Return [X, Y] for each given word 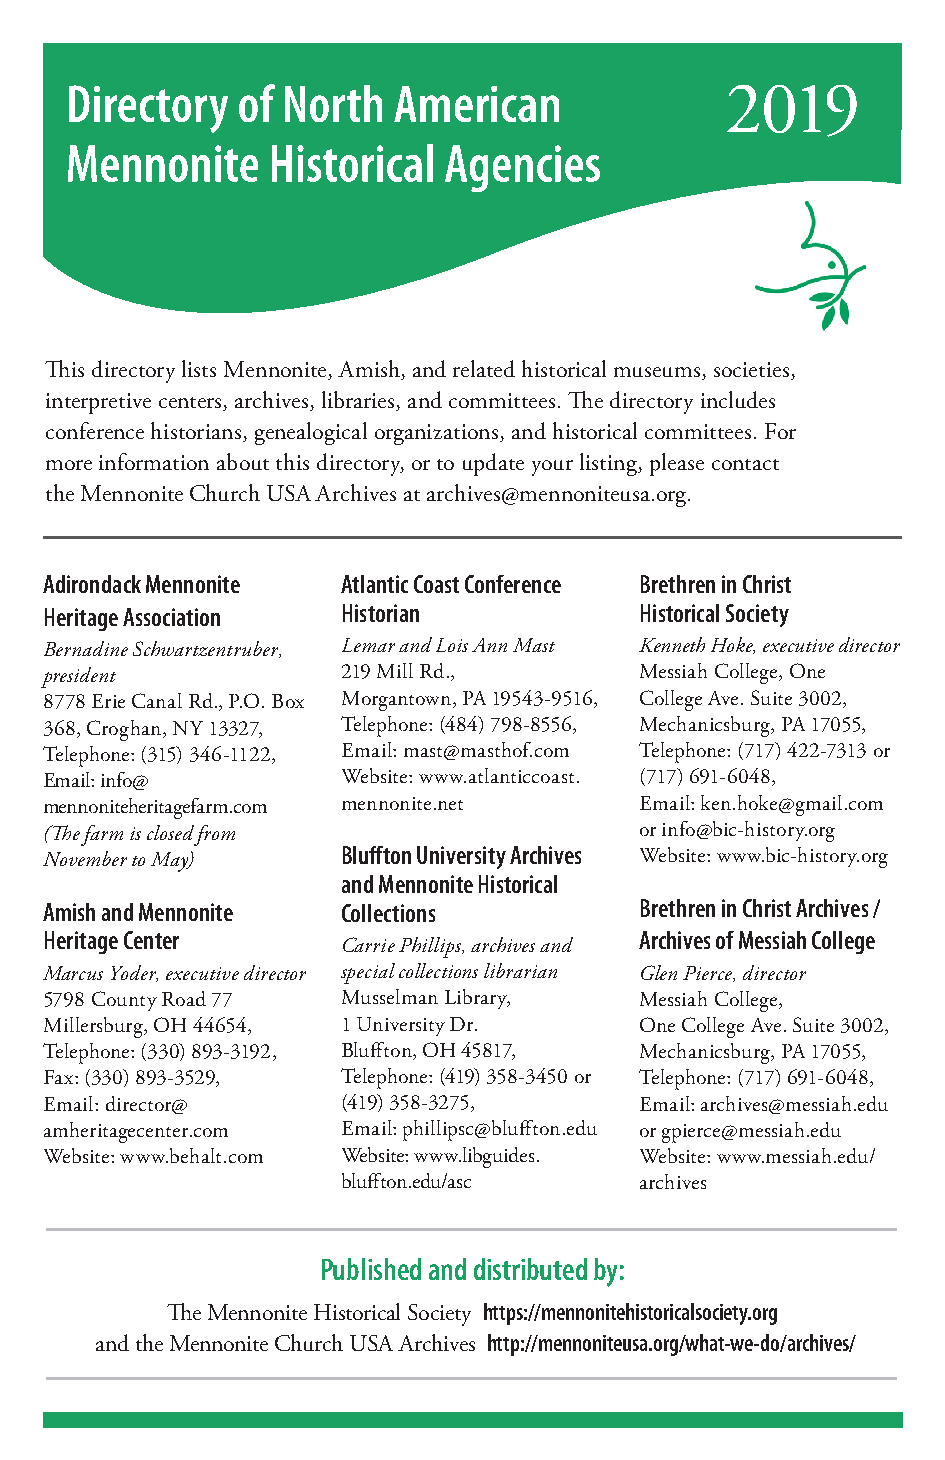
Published [371, 1269]
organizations [438, 434]
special [368, 973]
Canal [157, 700]
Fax [60, 1077]
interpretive [98, 403]
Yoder [134, 973]
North [333, 103]
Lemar [368, 645]
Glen [659, 972]
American [476, 104]
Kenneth [672, 644]
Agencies [522, 168]
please [677, 464]
